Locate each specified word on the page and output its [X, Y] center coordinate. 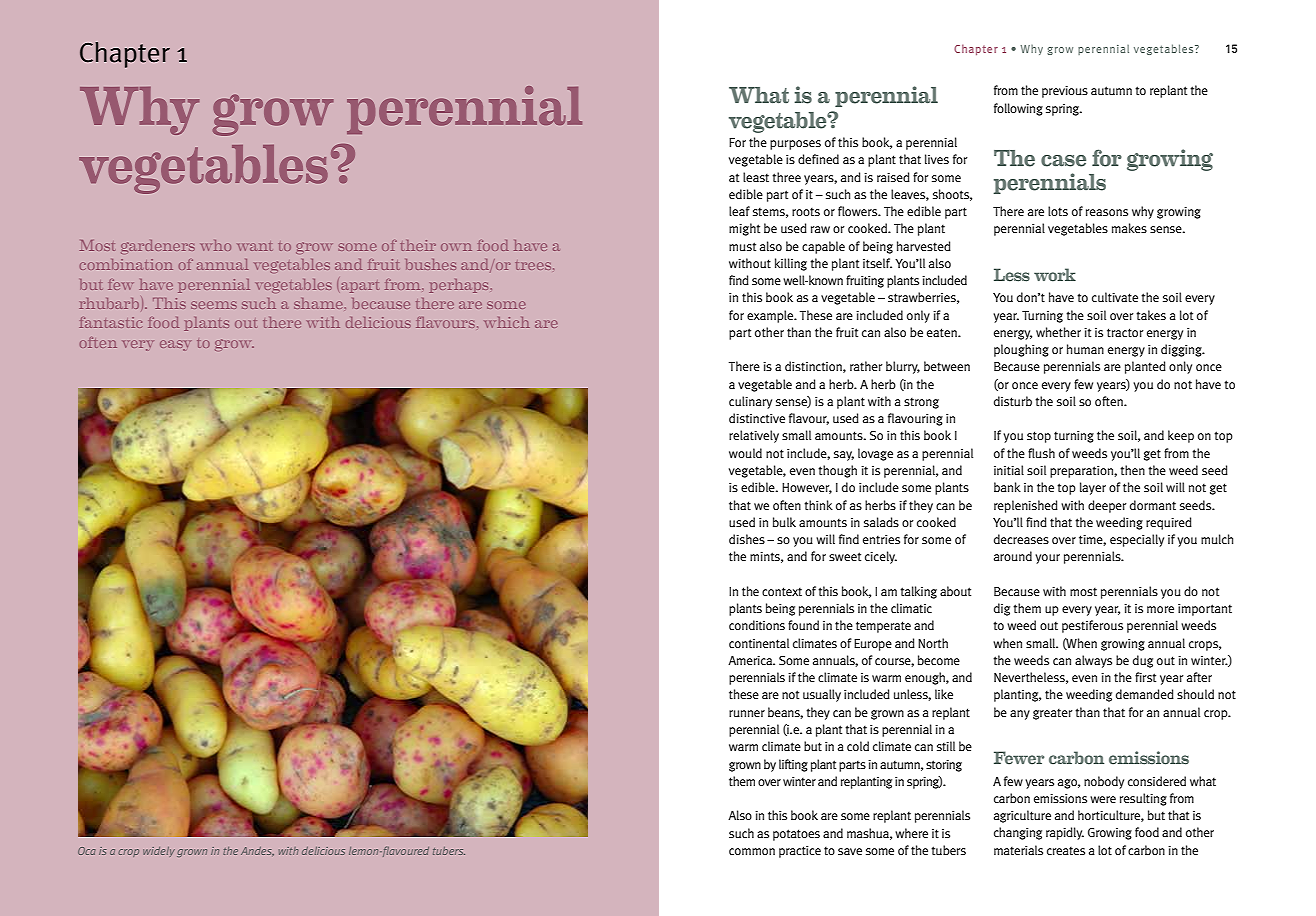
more [1160, 609]
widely [159, 852]
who [216, 245]
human [1085, 349]
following [1018, 109]
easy [175, 345]
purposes [795, 145]
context [782, 592]
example [771, 316]
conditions [757, 625]
